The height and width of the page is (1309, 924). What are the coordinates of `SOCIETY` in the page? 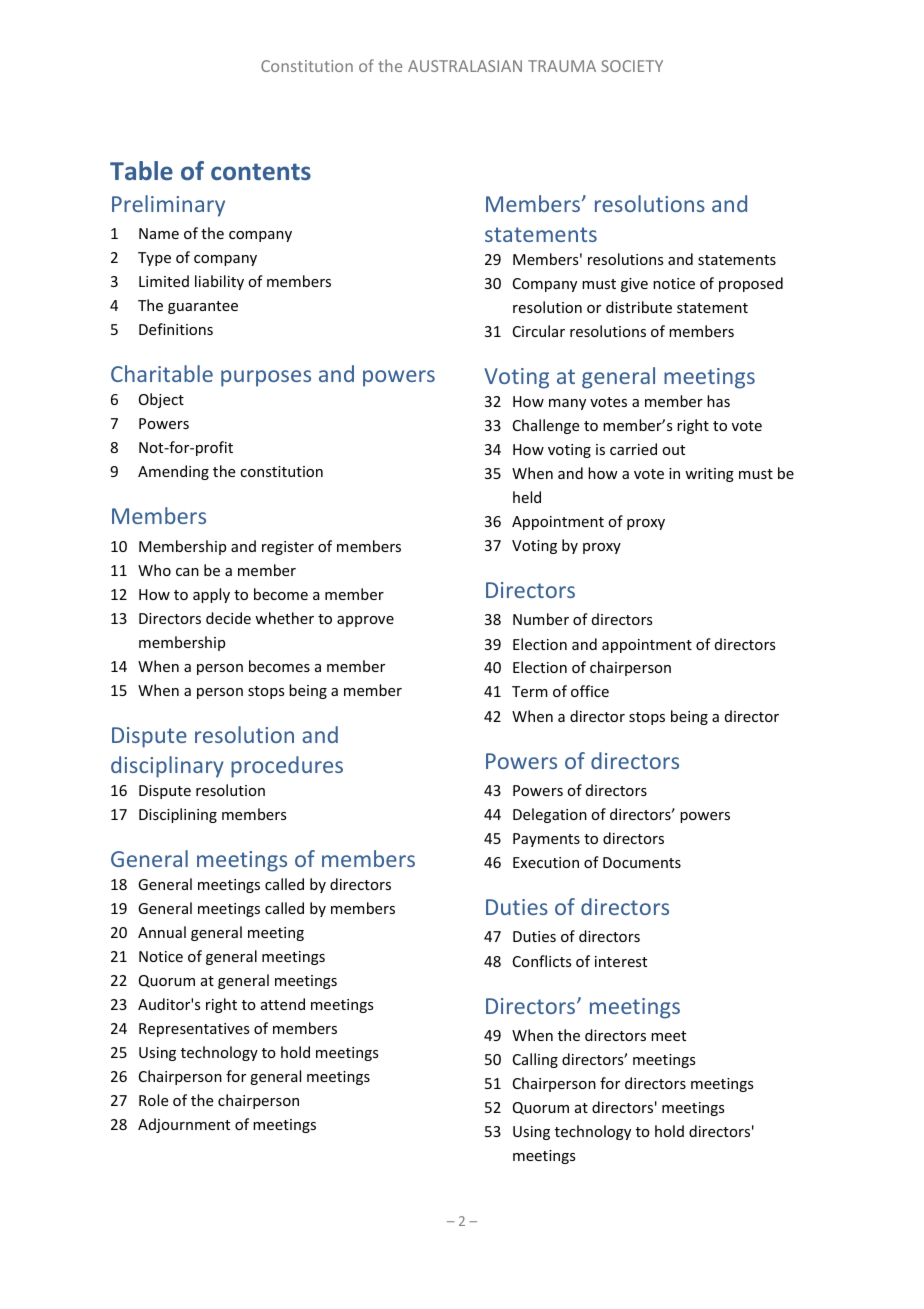 It's located at (632, 66).
